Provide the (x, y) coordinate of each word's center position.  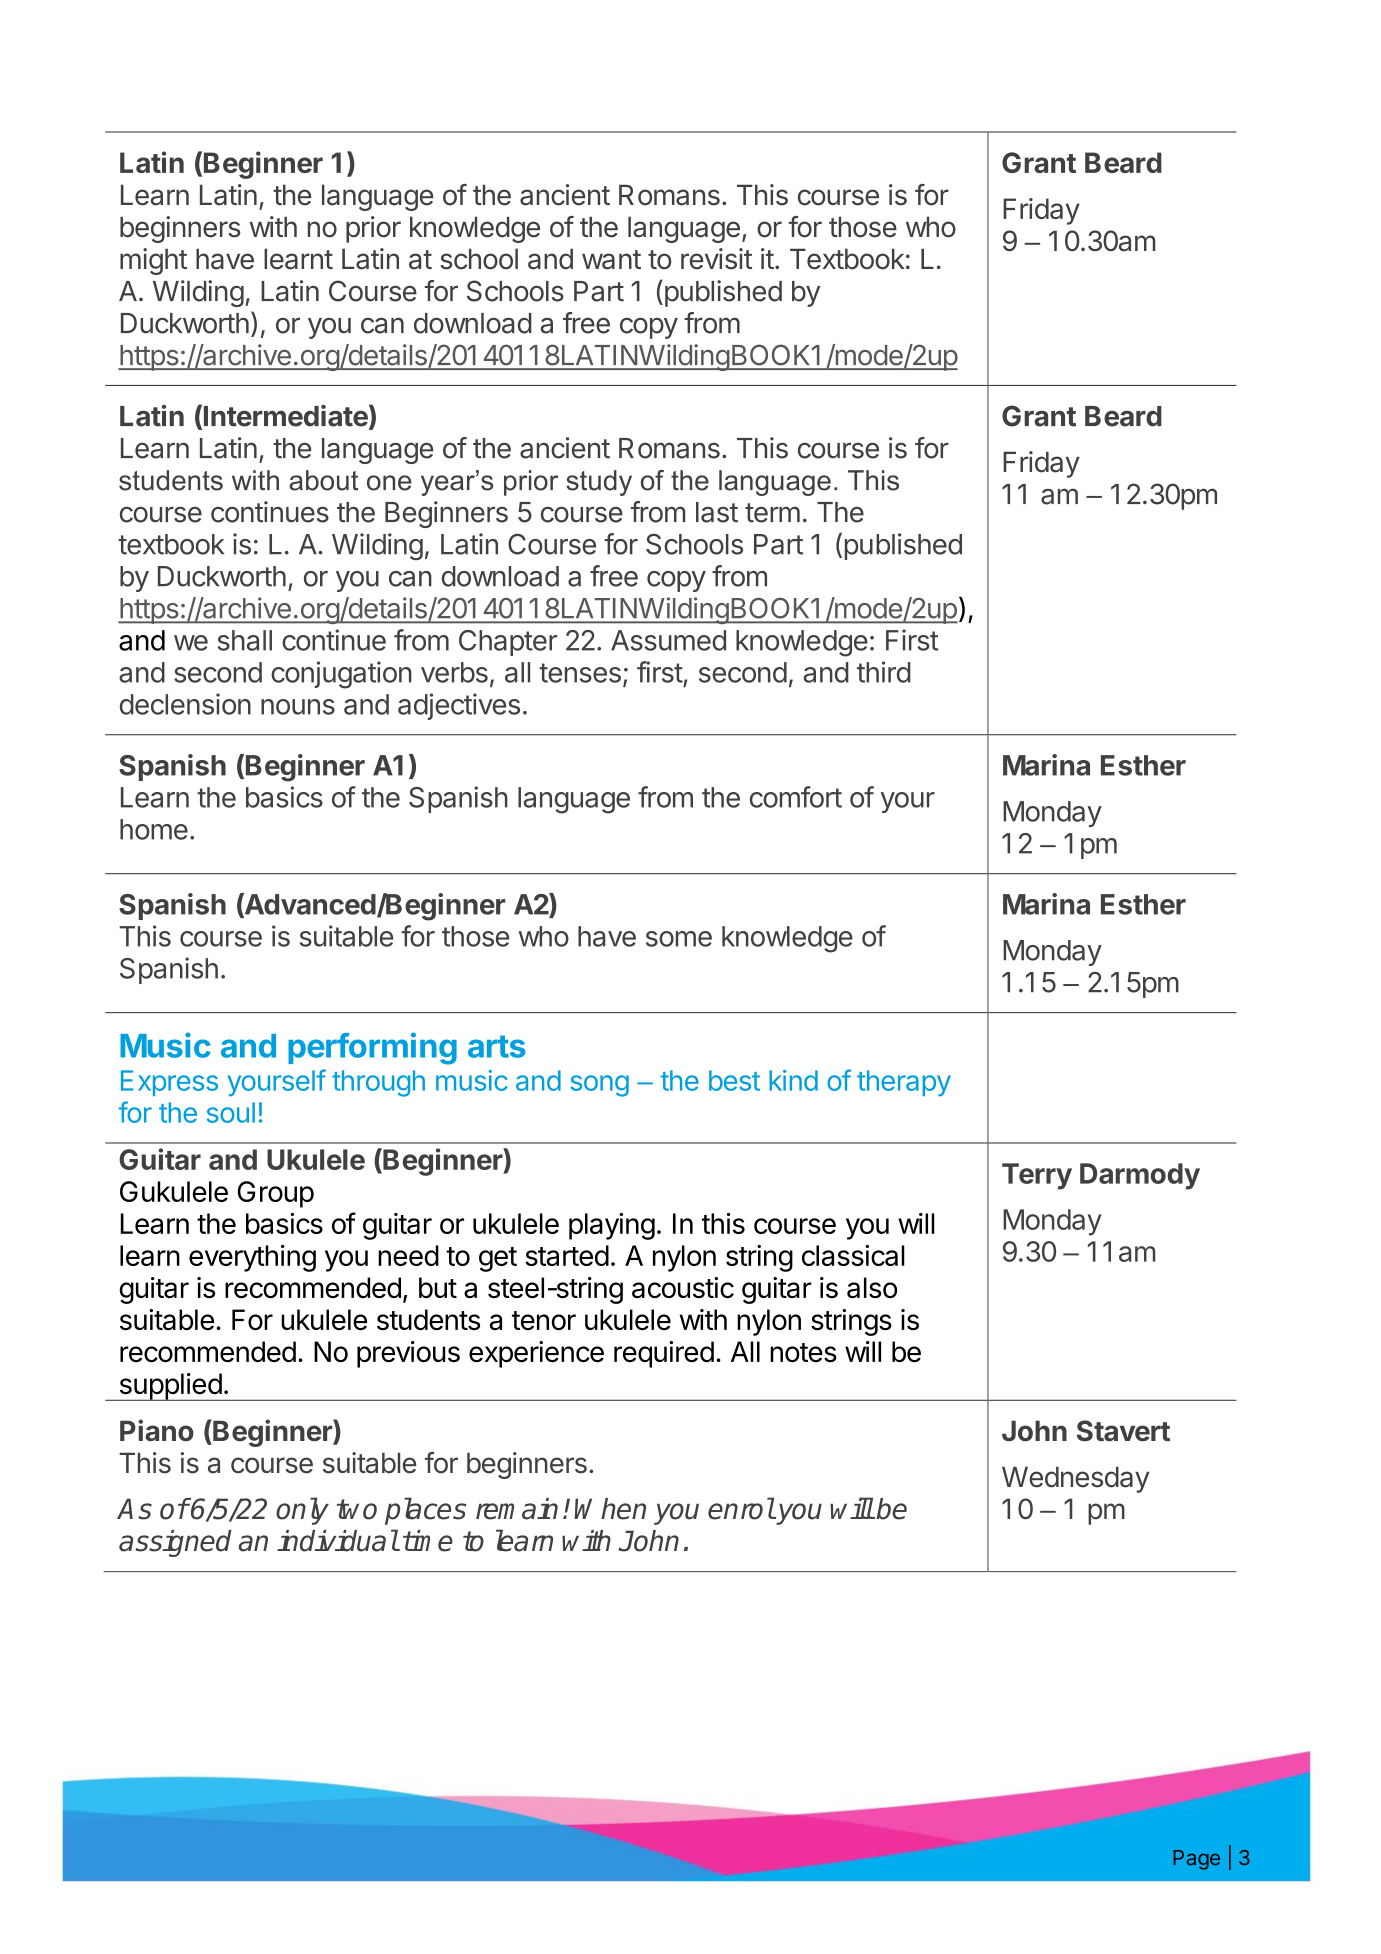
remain (517, 1509)
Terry (1037, 1176)
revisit (716, 259)
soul (231, 1112)
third (884, 672)
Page (1196, 1860)
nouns (298, 707)
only (302, 1511)
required (664, 1354)
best (734, 1080)
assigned (175, 1543)
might (153, 261)
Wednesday (1076, 1479)
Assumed (668, 640)
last (717, 512)
